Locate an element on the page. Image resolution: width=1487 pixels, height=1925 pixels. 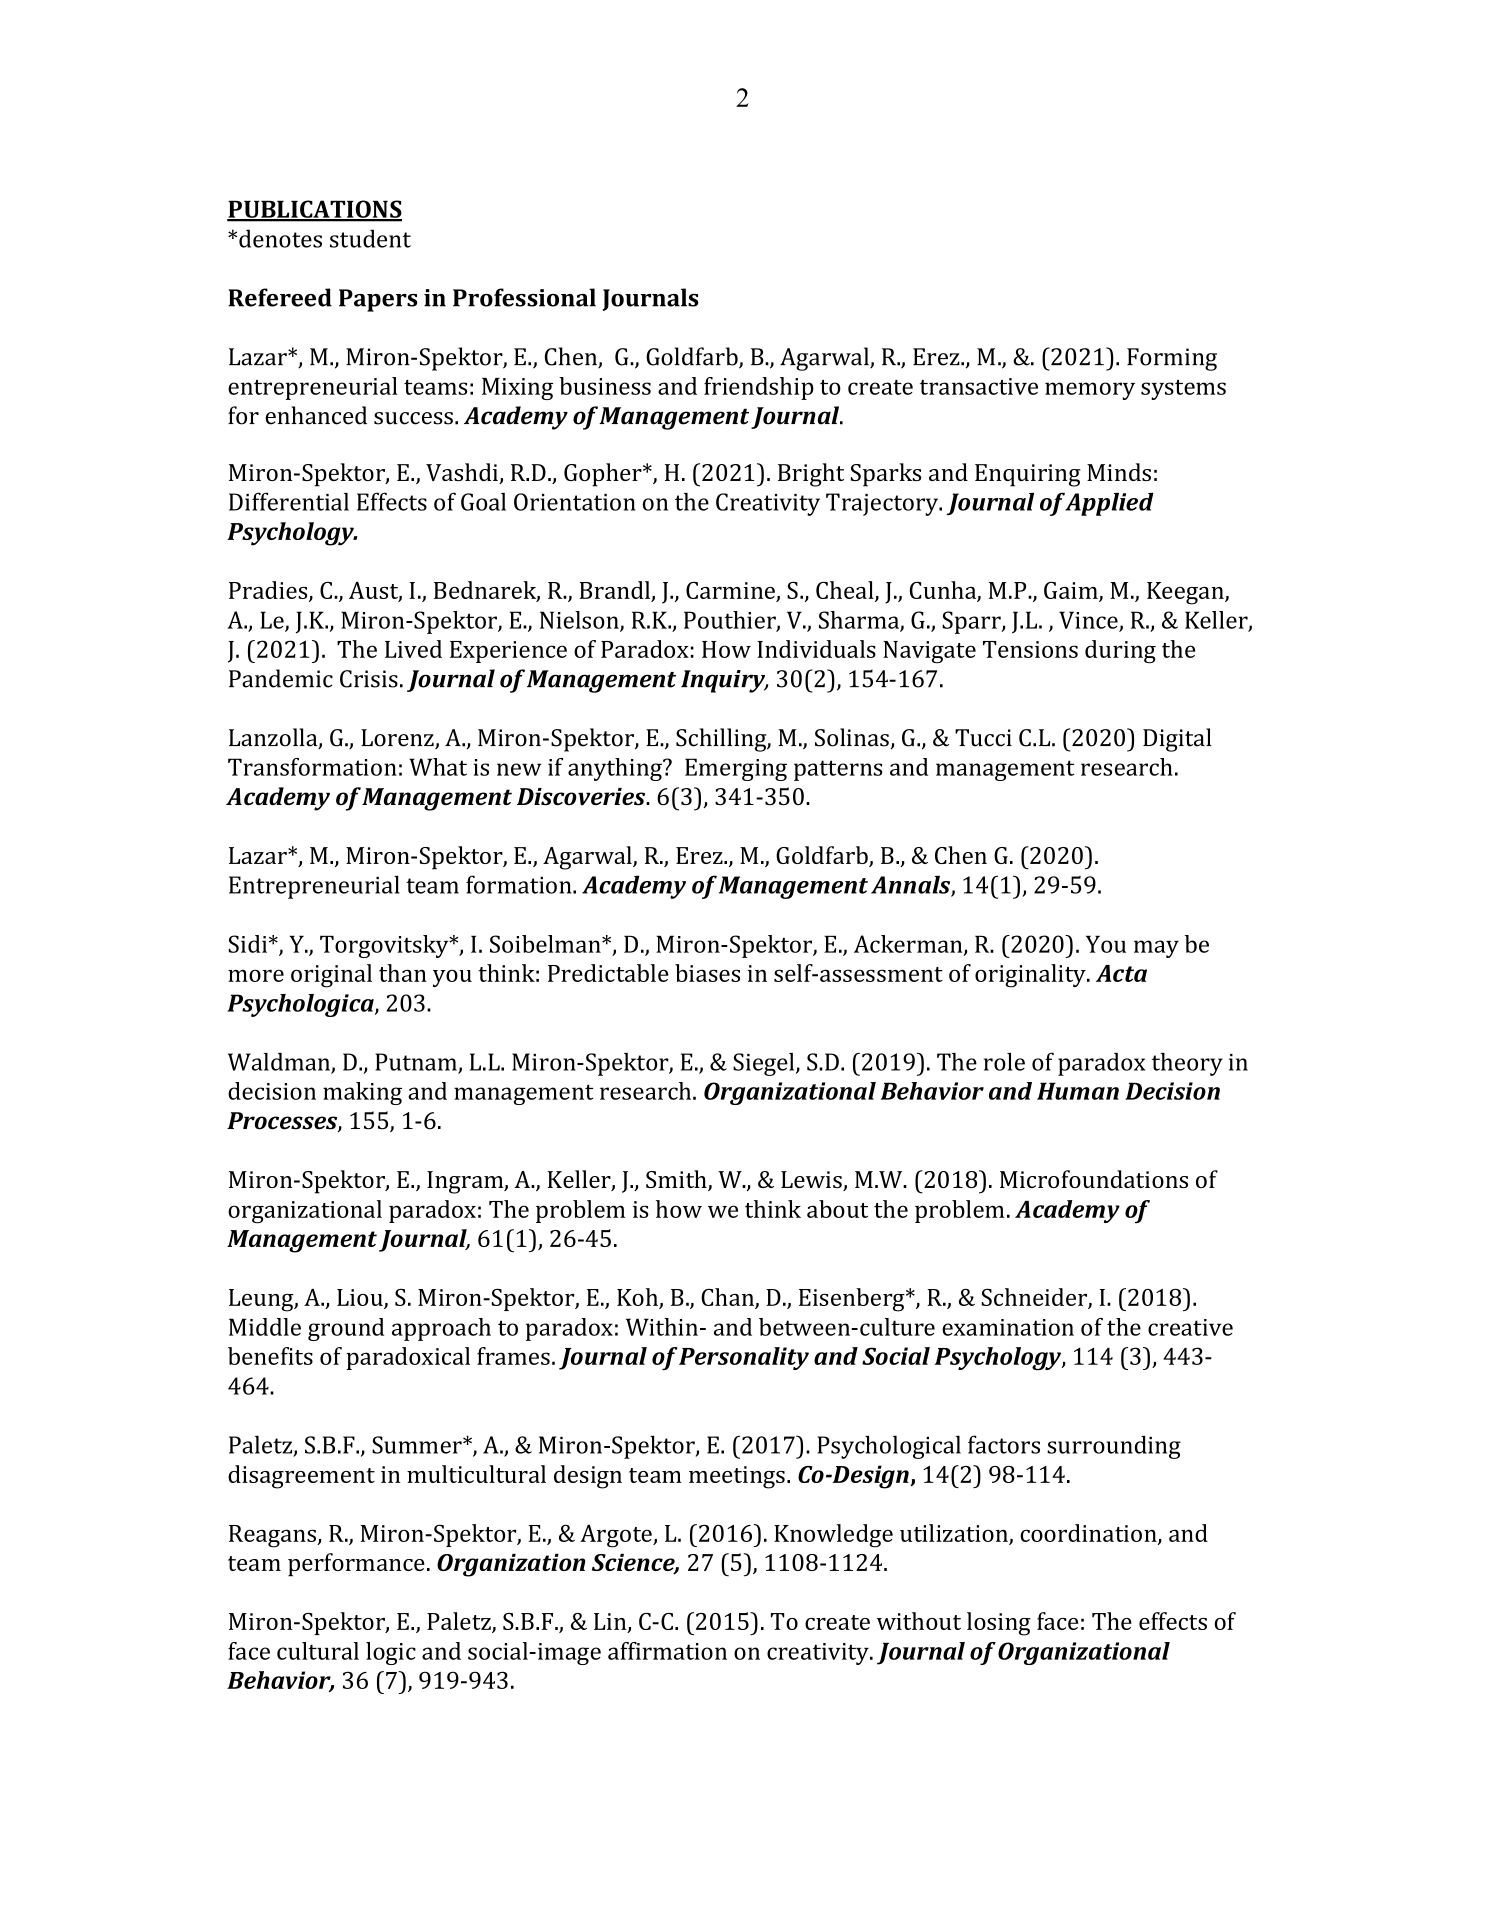
biases is located at coordinates (707, 973).
